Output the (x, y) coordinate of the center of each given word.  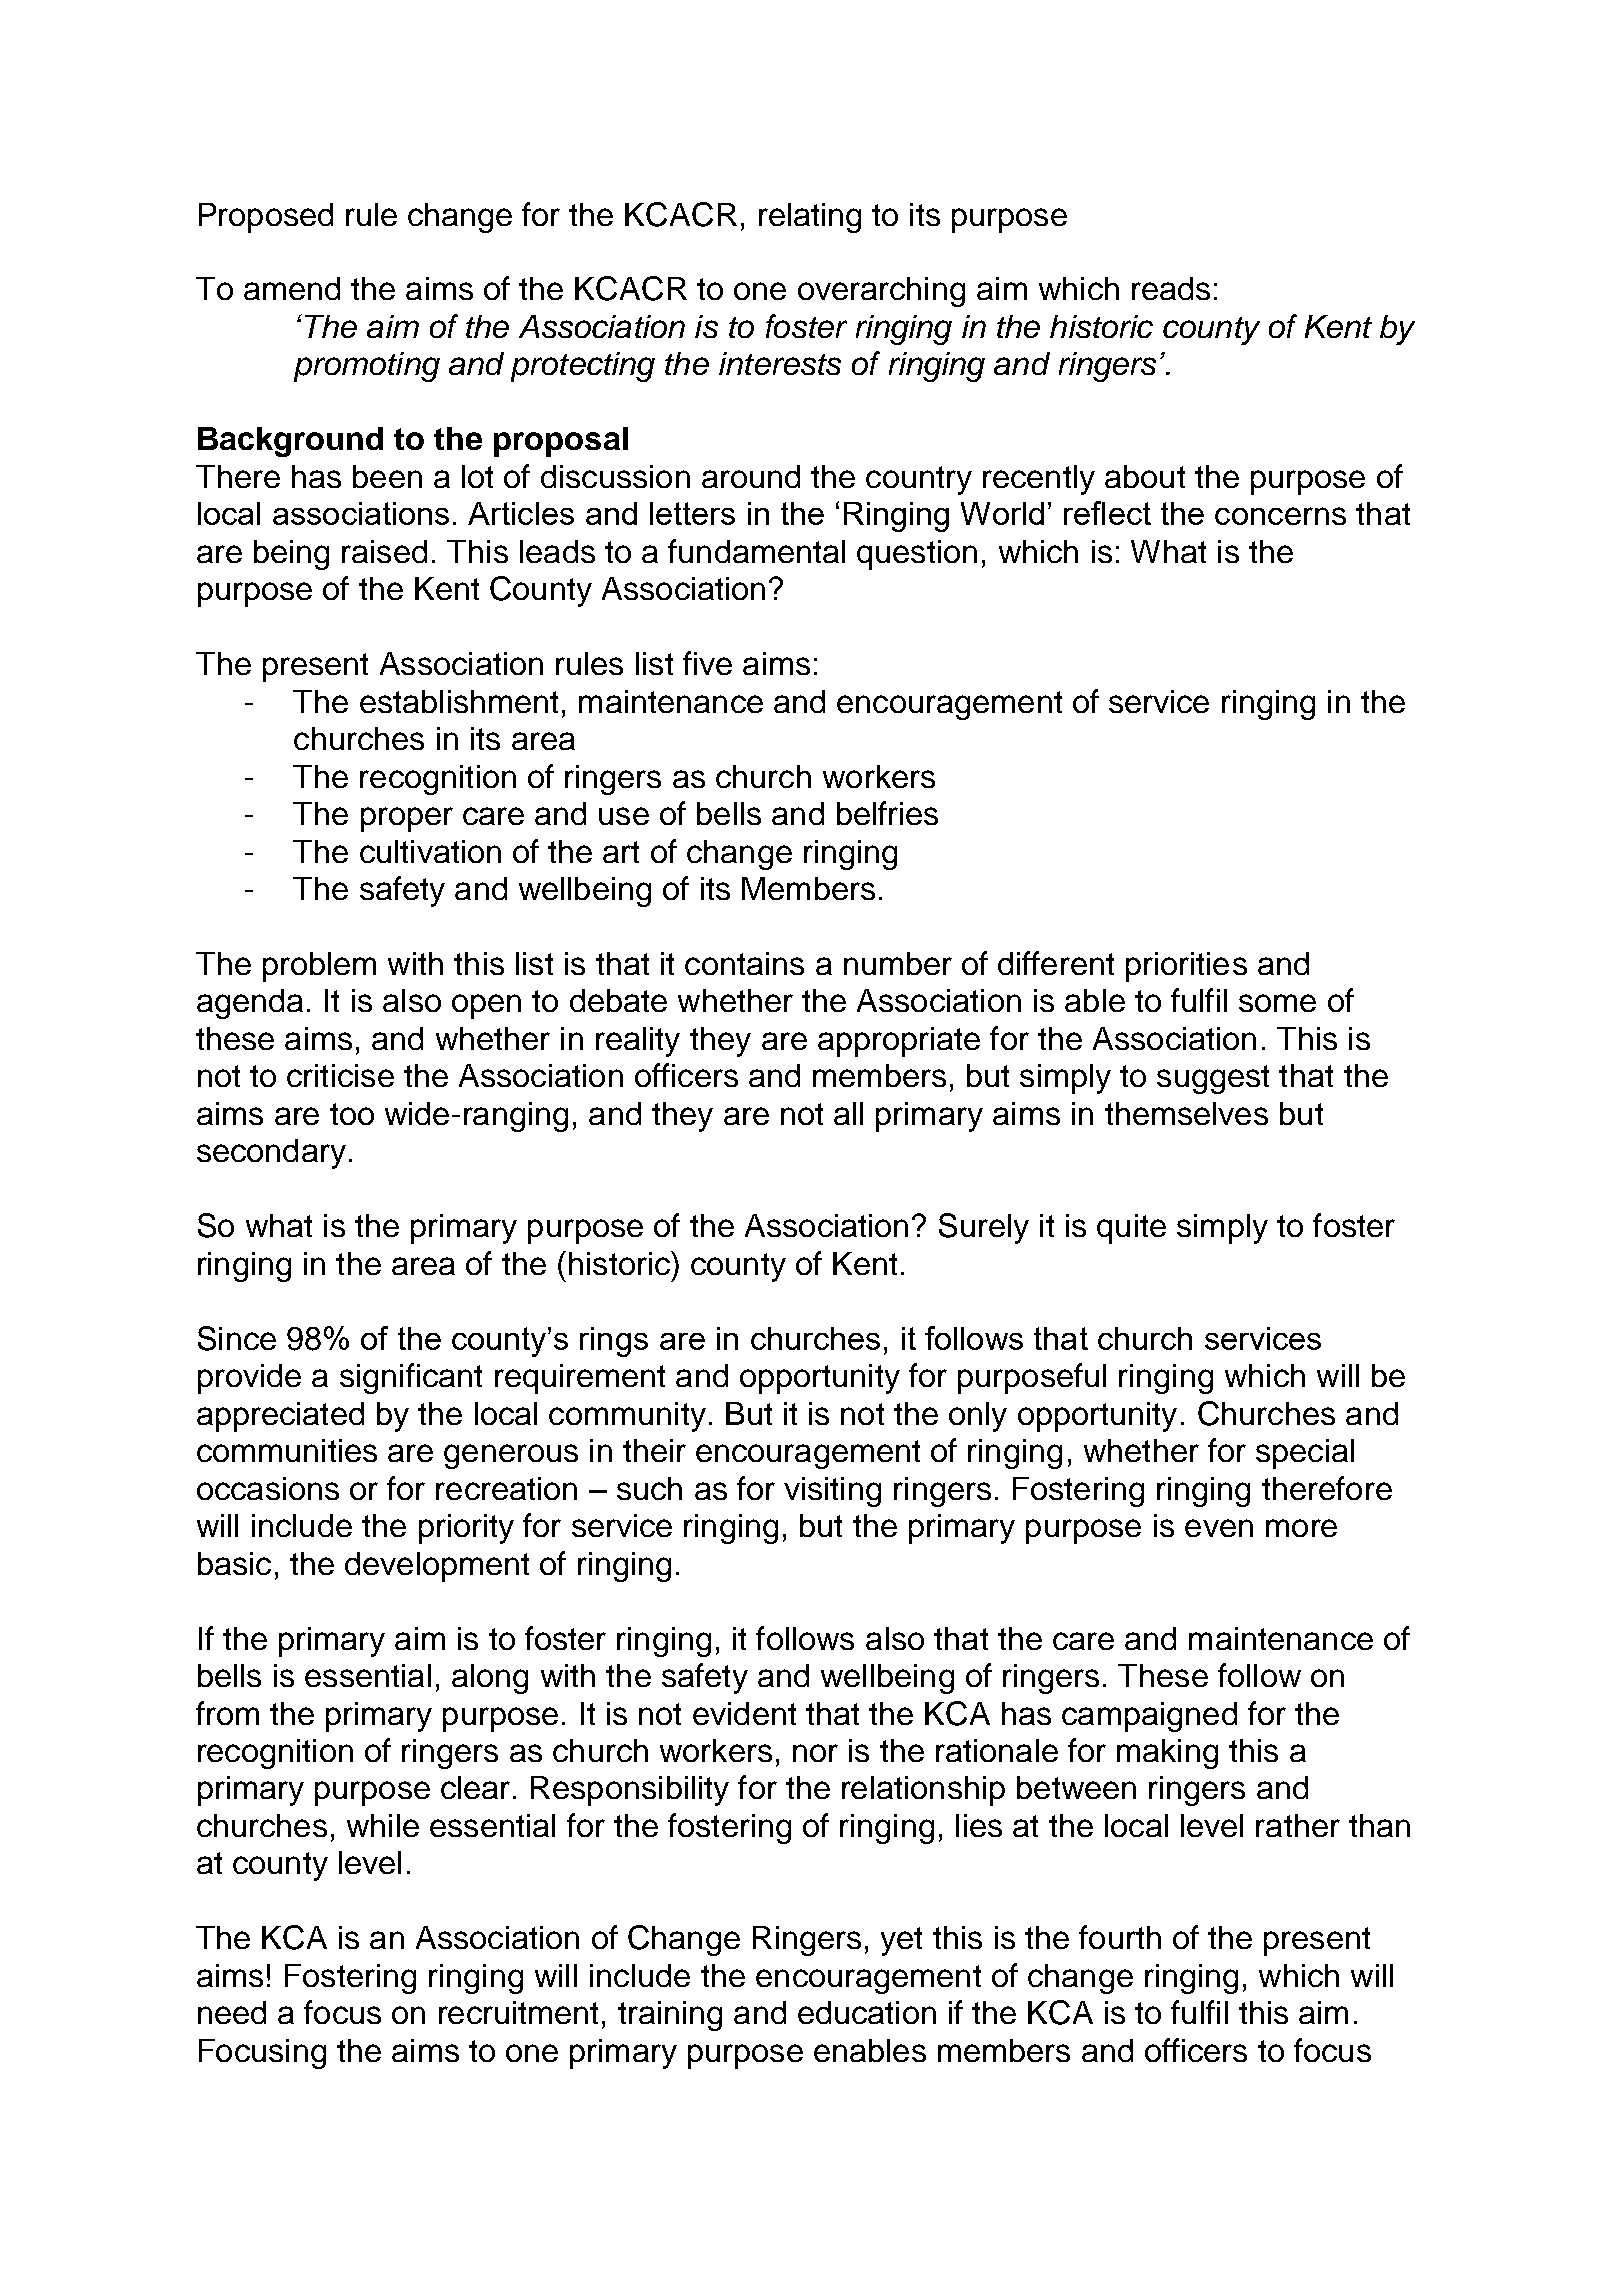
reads (1171, 288)
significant (411, 1378)
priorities (1186, 967)
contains (744, 963)
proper (407, 819)
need (232, 2012)
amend (292, 288)
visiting (832, 1492)
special (1305, 1454)
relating (810, 218)
